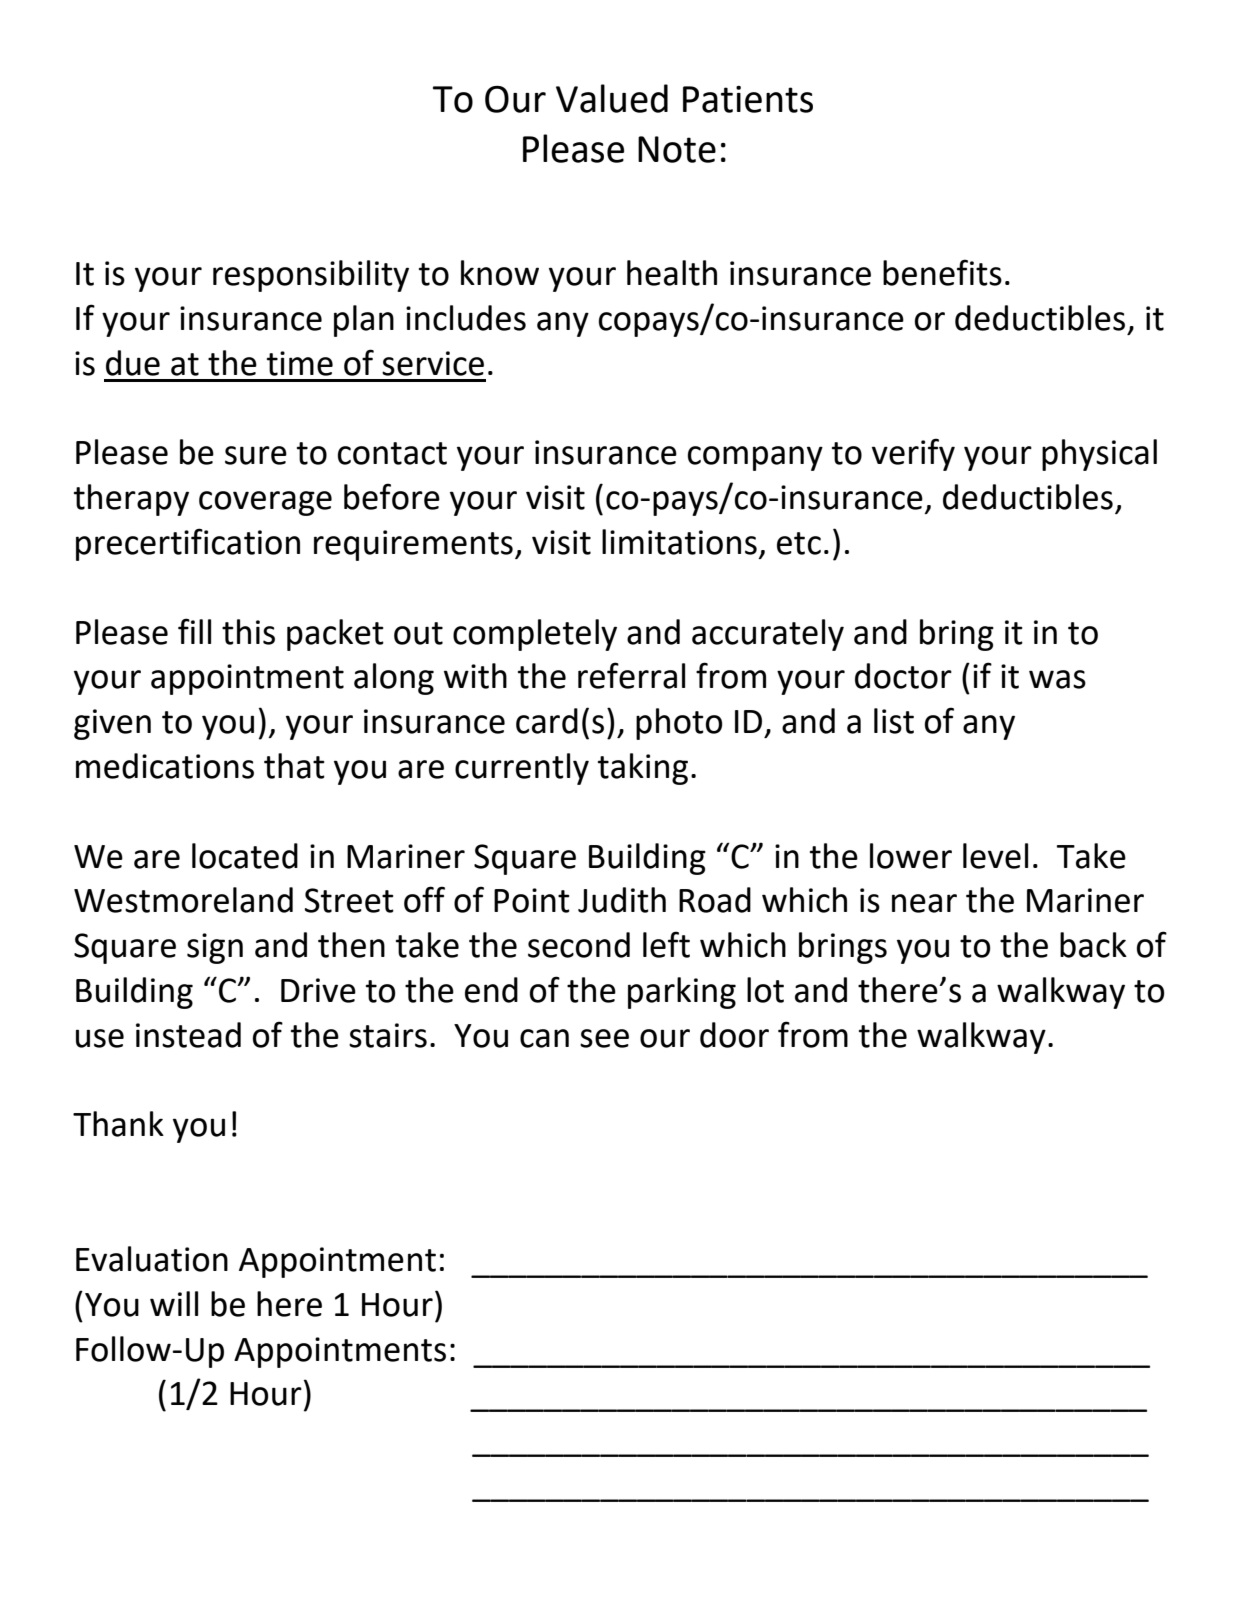 The width and height of the screenshot is (1248, 1615). I want to click on limitations, so click(679, 542).
